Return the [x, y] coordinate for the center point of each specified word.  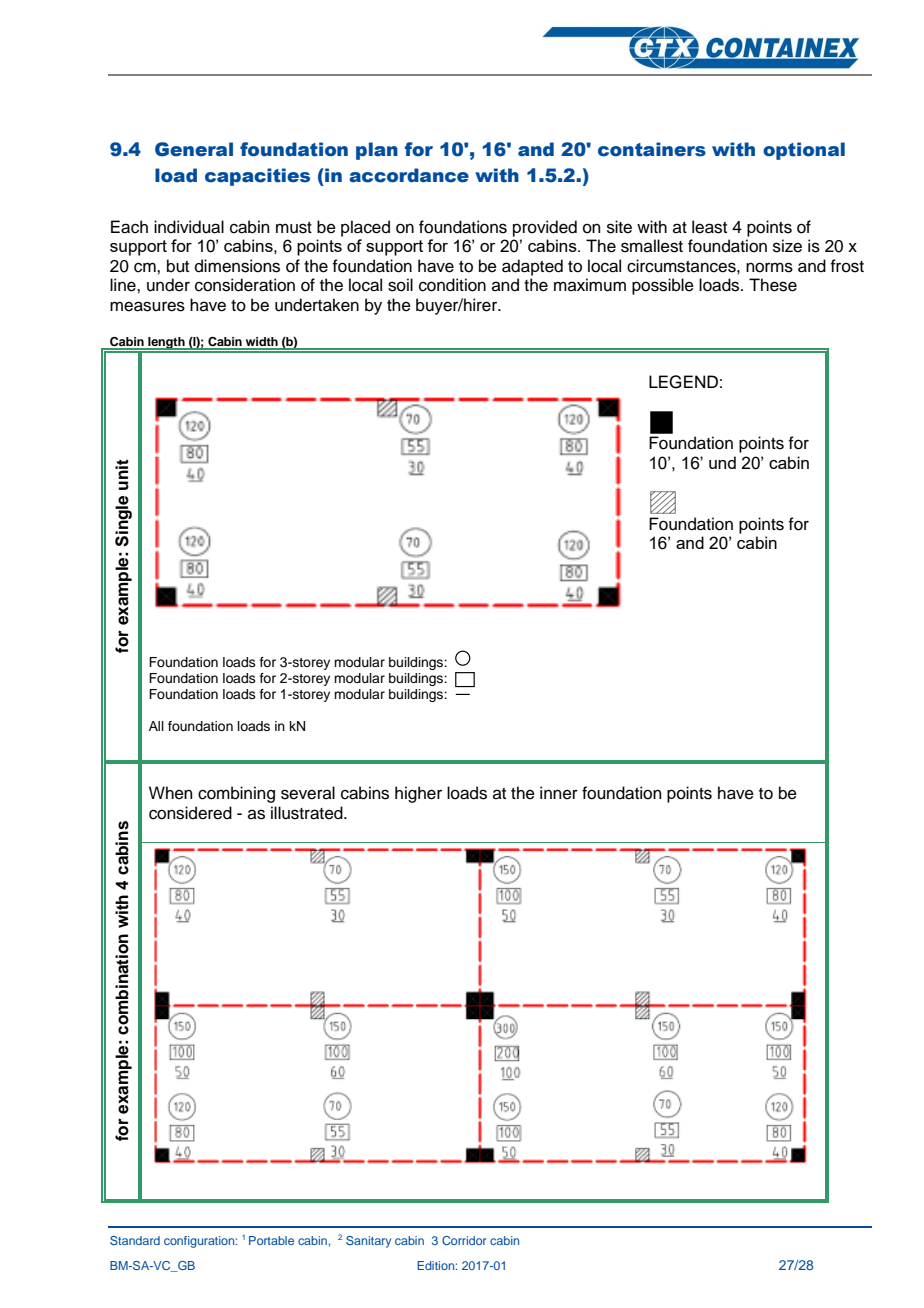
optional [804, 151]
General [194, 149]
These [773, 285]
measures [147, 306]
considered [190, 813]
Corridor [464, 1240]
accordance [409, 175]
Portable [271, 1240]
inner [559, 793]
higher [418, 794]
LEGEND [683, 382]
